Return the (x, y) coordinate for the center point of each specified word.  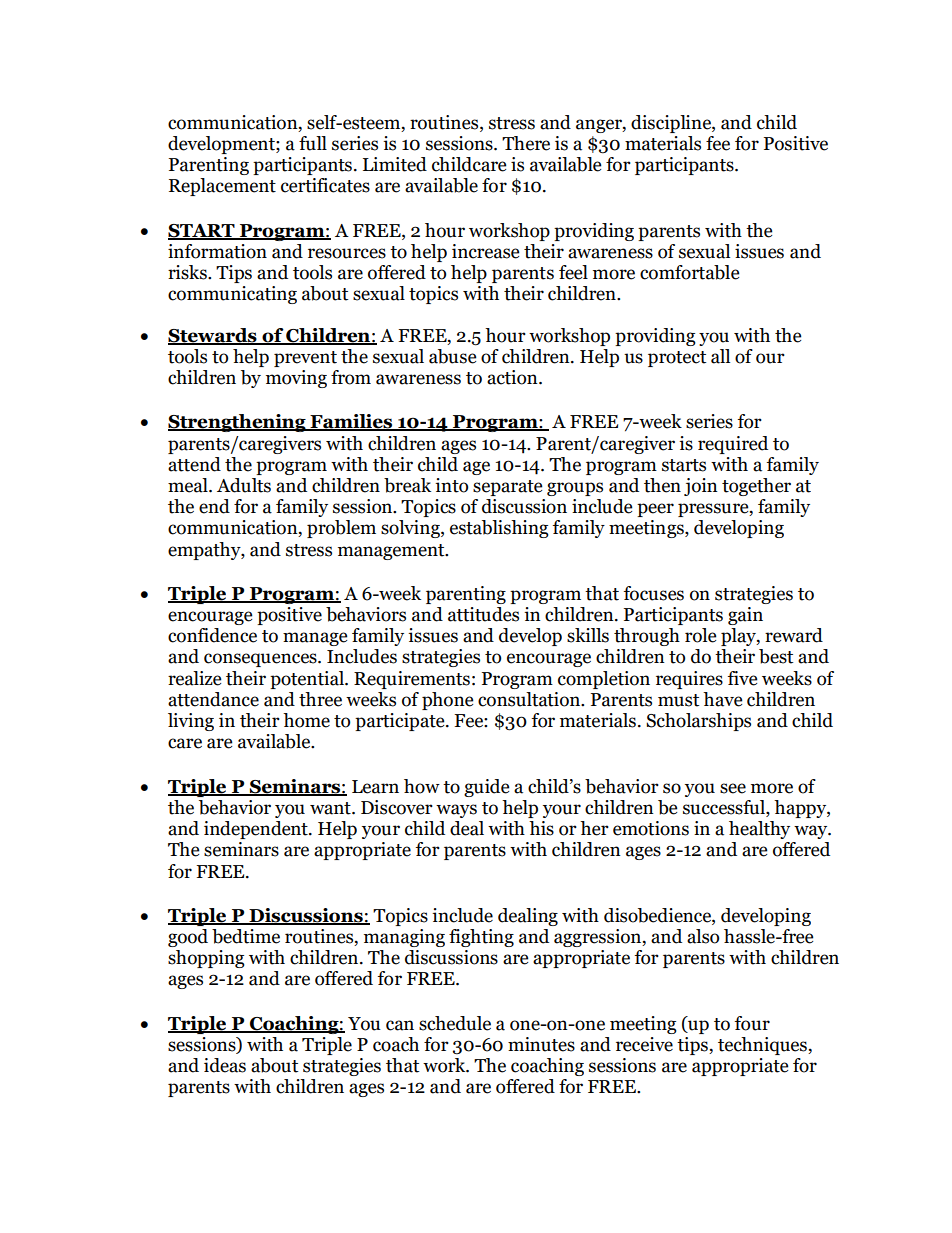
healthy (759, 830)
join (701, 487)
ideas (225, 1065)
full (313, 143)
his (541, 828)
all (720, 356)
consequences (261, 660)
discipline (672, 124)
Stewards (213, 336)
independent (257, 830)
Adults (244, 485)
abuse (452, 356)
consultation (530, 699)
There (526, 143)
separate (507, 488)
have (722, 699)
